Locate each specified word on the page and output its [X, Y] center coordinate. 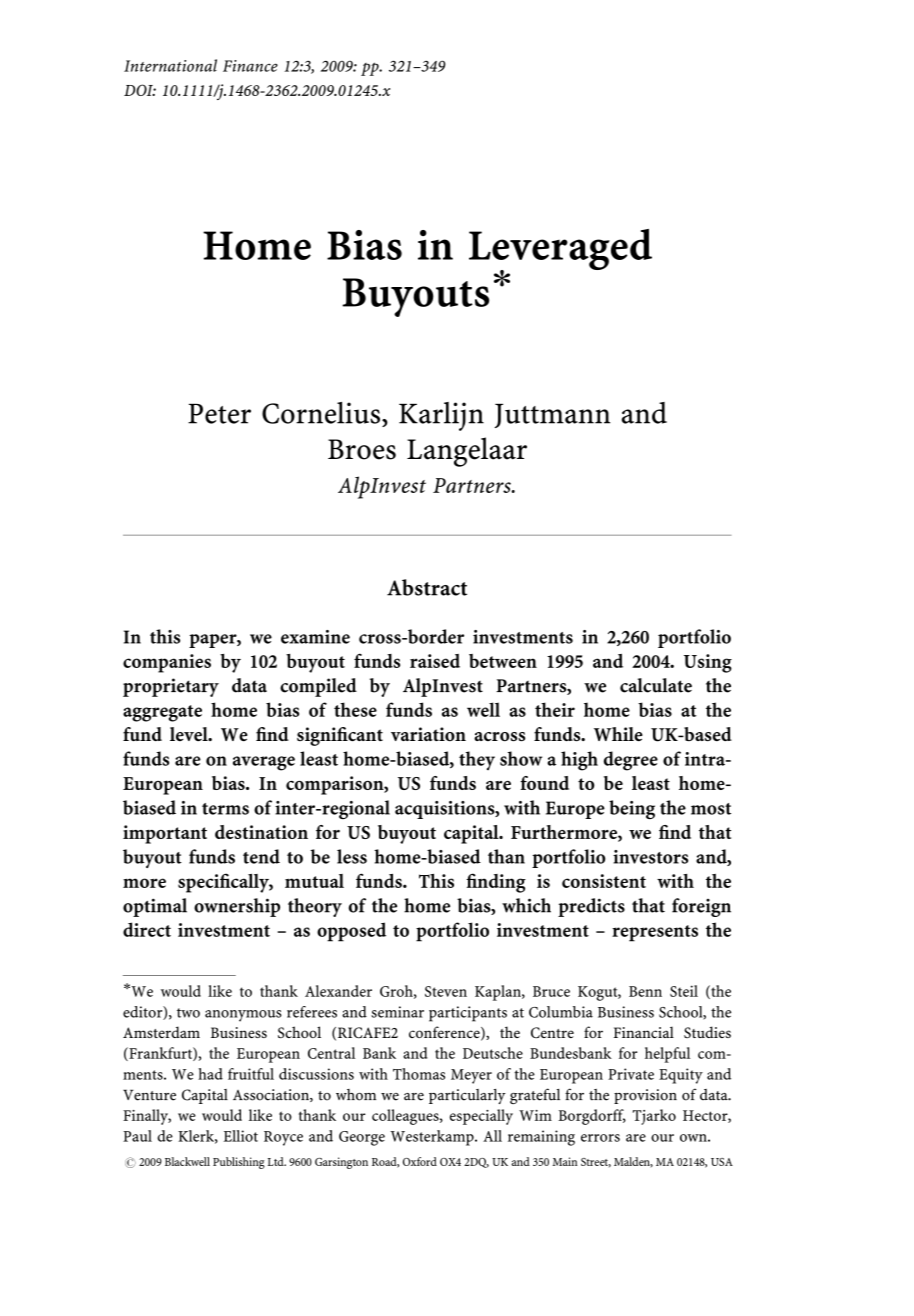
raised [435, 661]
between [503, 661]
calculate [656, 685]
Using [708, 663]
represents [655, 933]
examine [315, 637]
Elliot [241, 1136]
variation [428, 734]
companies [167, 663]
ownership [237, 907]
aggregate [162, 713]
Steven [446, 991]
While [618, 734]
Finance [250, 66]
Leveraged [560, 250]
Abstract [427, 587]
